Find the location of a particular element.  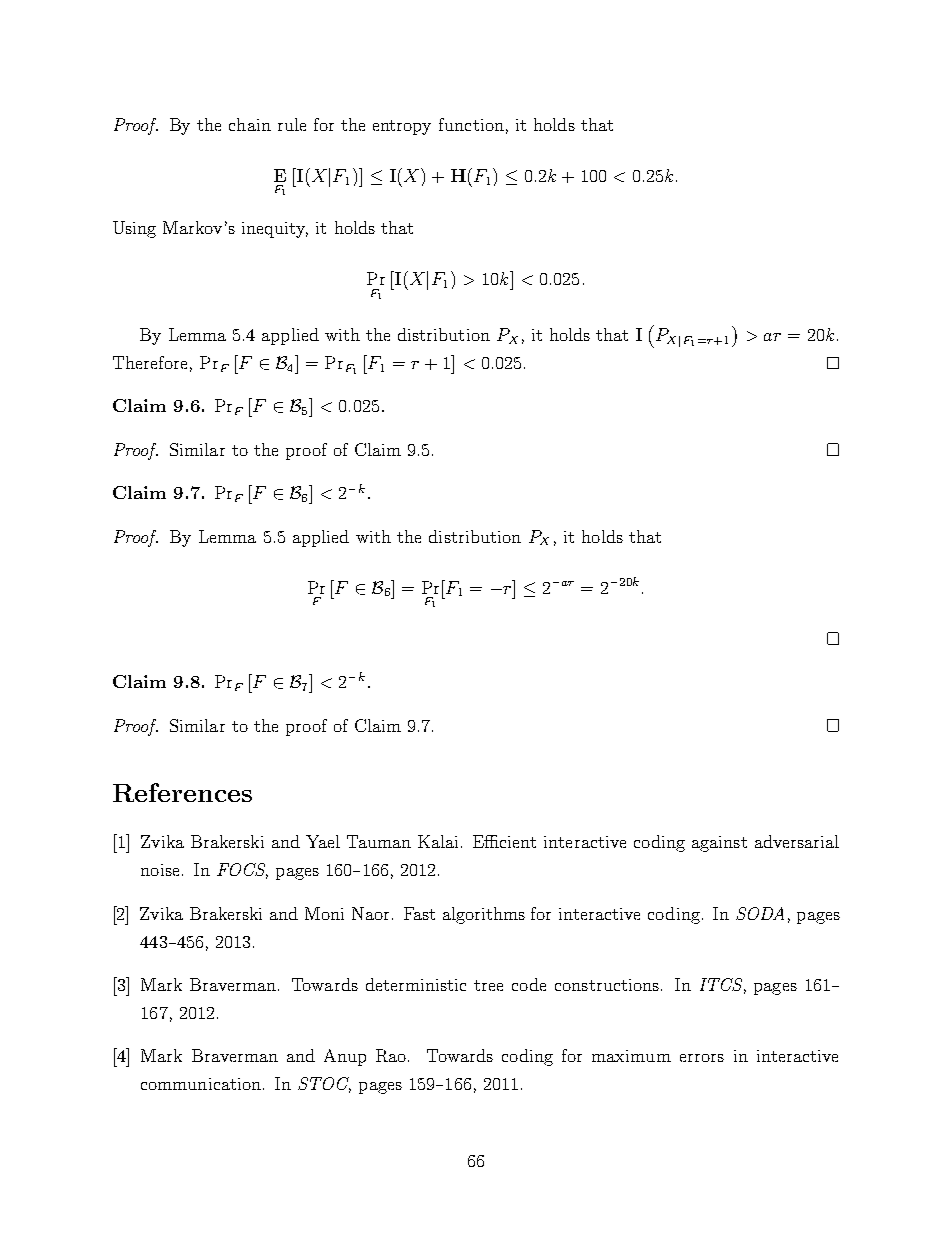

References is located at coordinates (182, 792).
